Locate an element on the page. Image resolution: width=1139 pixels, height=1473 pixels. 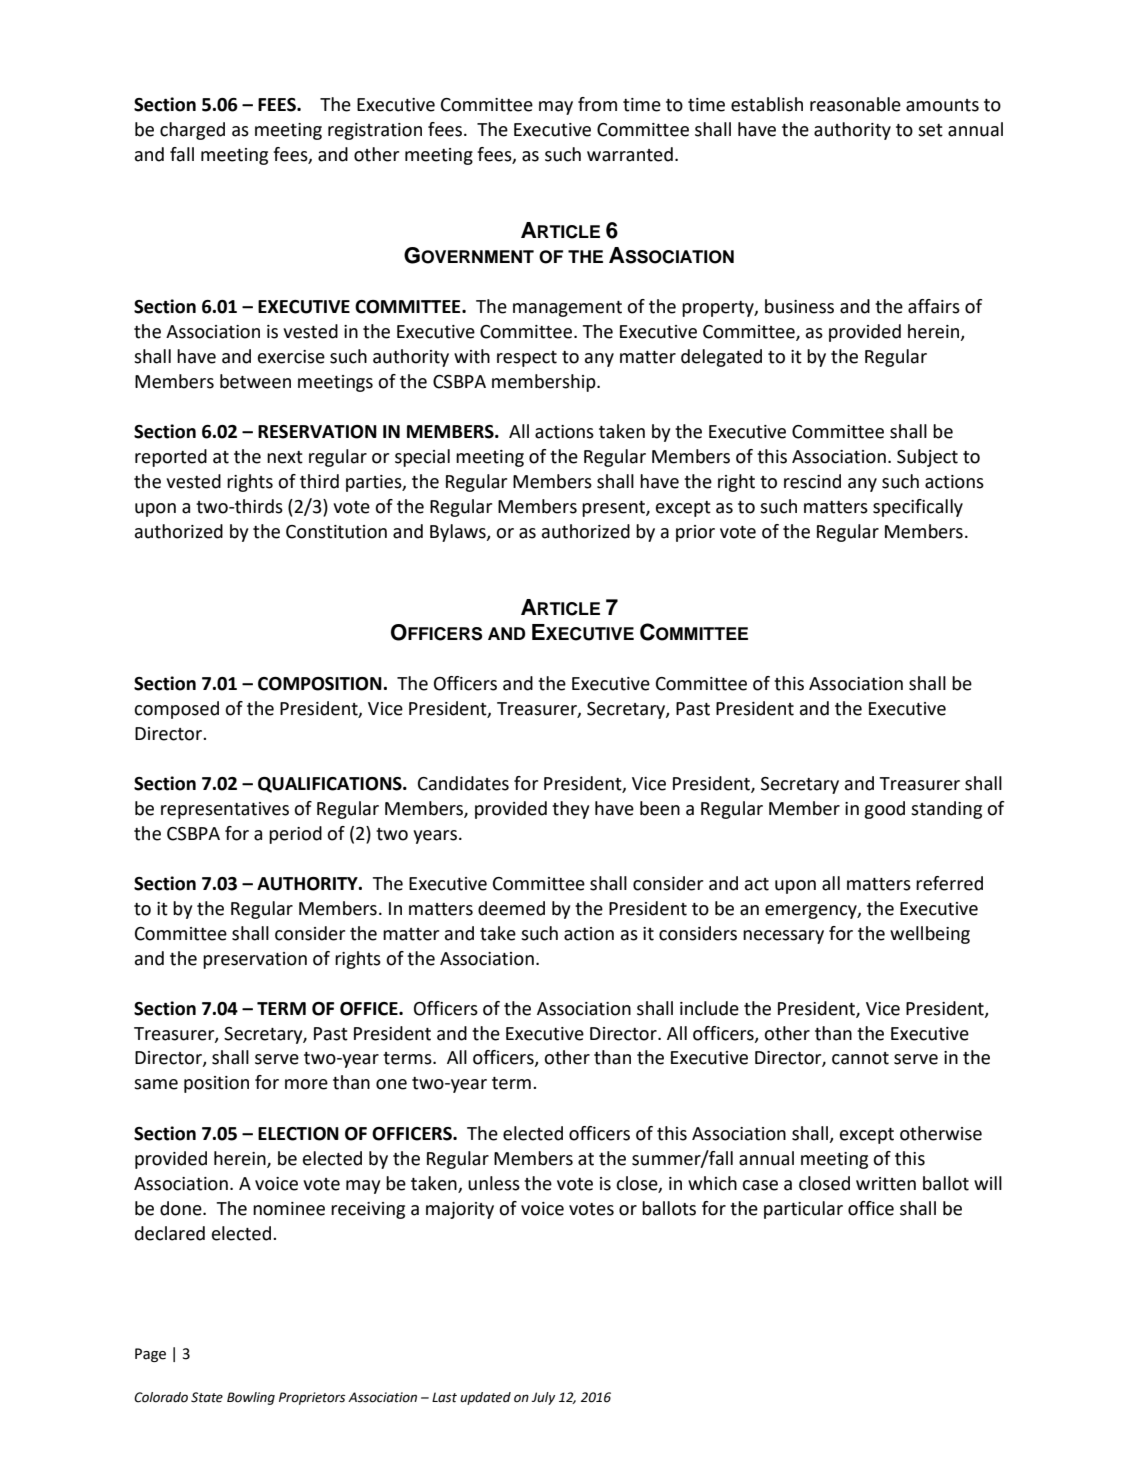
they is located at coordinates (570, 810).
